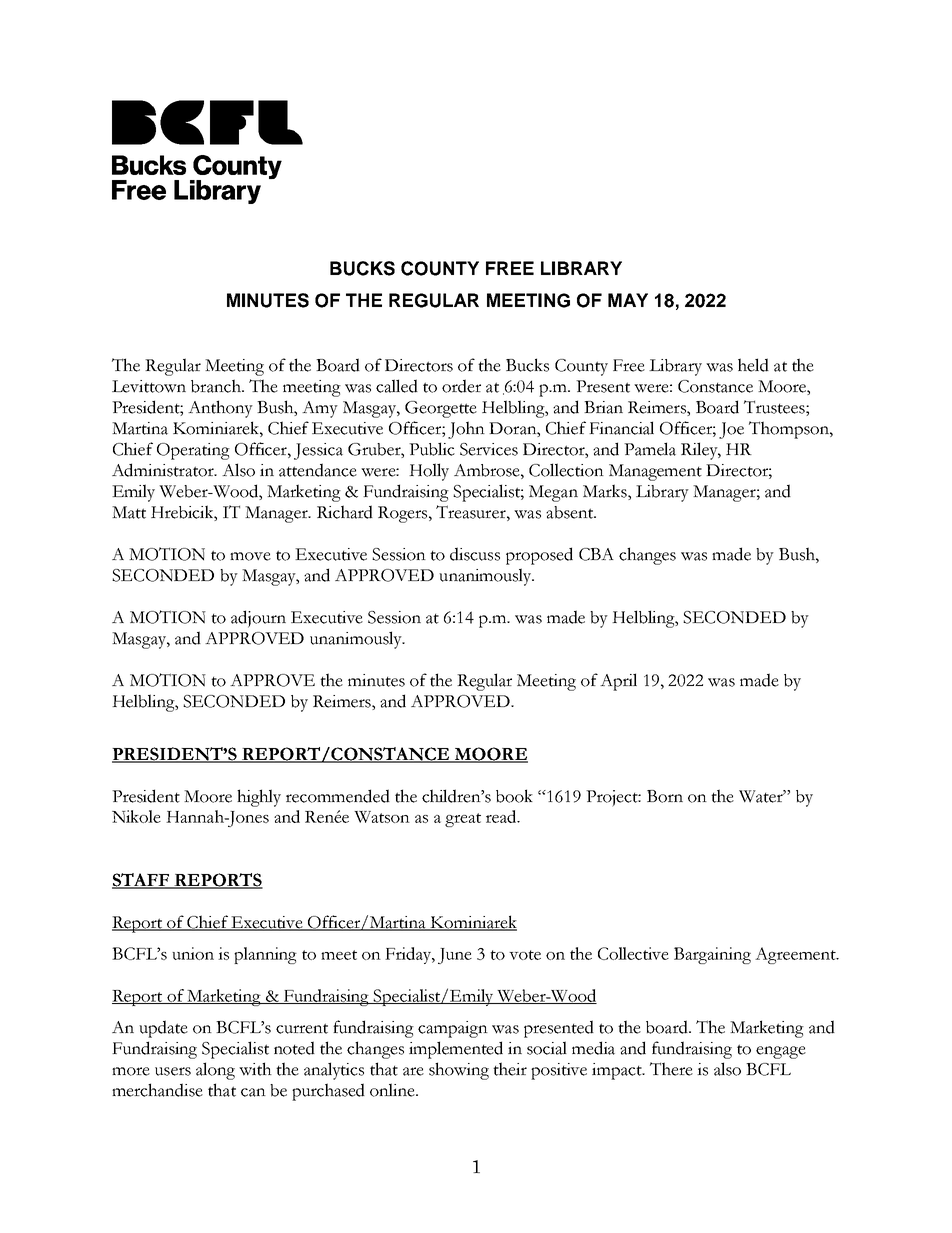  Describe the element at coordinates (461, 386) in the document. I see `order` at that location.
